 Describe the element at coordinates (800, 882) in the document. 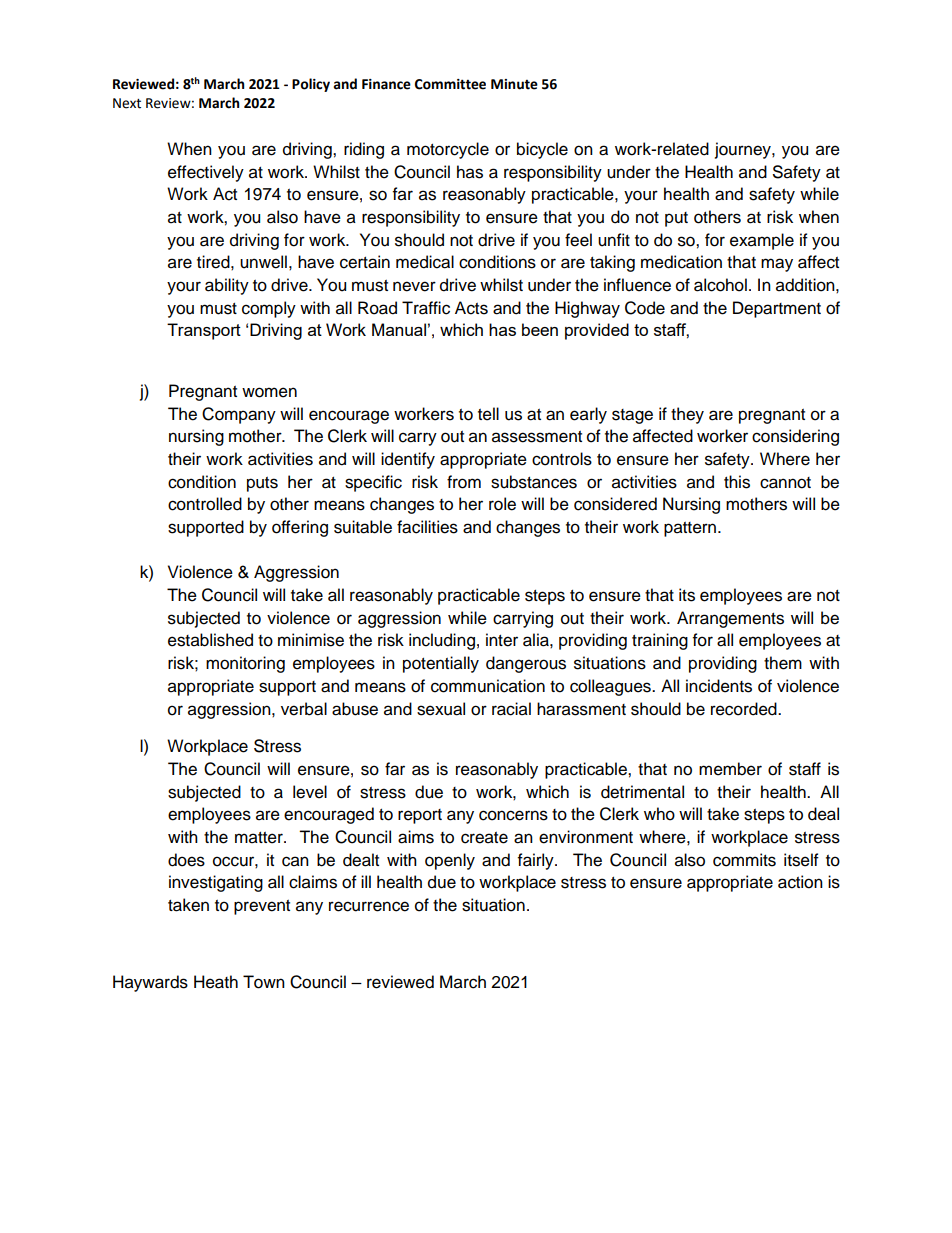

I see `action` at that location.
